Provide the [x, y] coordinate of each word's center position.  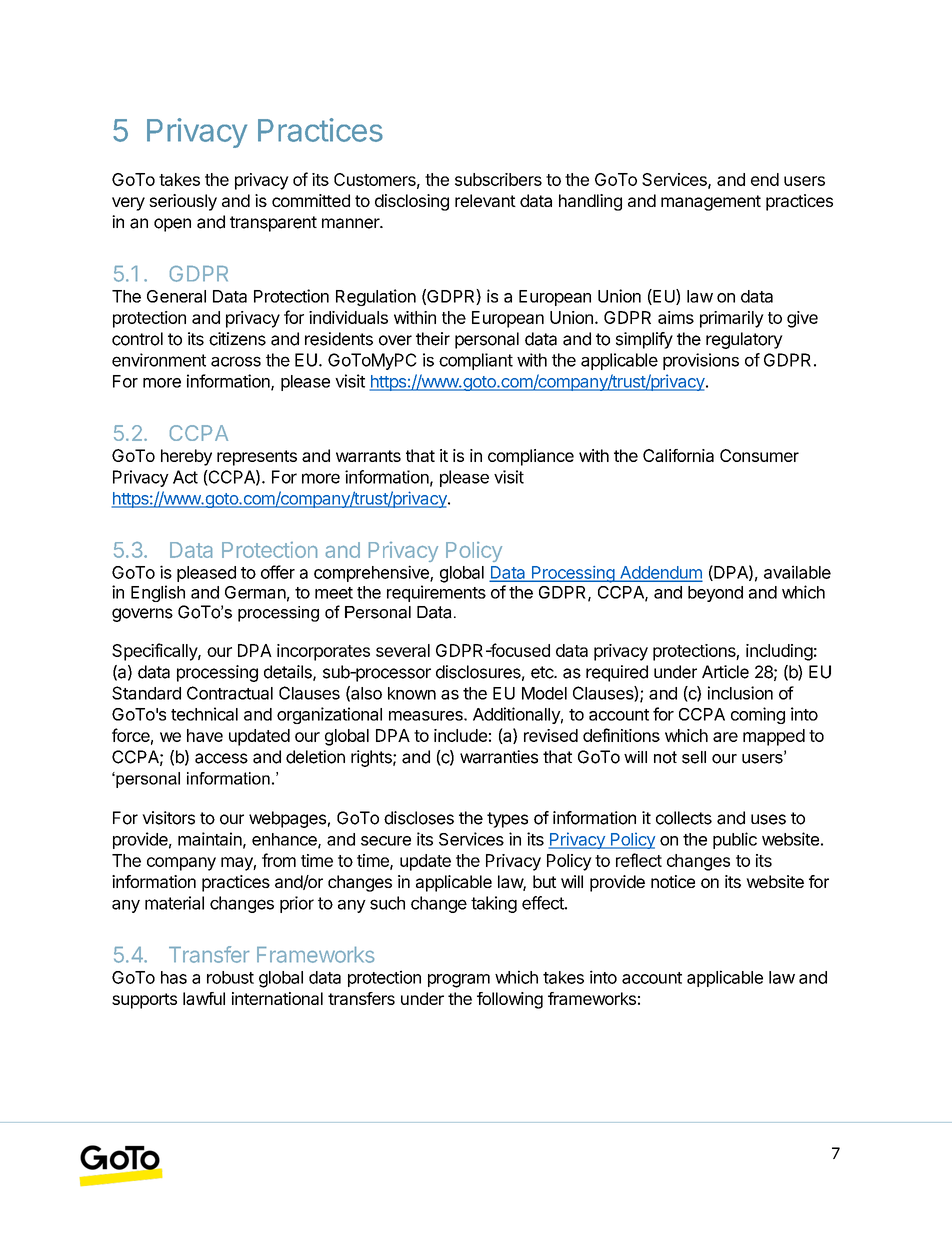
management [711, 203]
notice [673, 881]
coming [758, 715]
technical [204, 714]
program [459, 981]
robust [230, 977]
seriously [183, 202]
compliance [531, 457]
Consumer [759, 455]
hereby [186, 457]
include [460, 735]
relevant [485, 200]
